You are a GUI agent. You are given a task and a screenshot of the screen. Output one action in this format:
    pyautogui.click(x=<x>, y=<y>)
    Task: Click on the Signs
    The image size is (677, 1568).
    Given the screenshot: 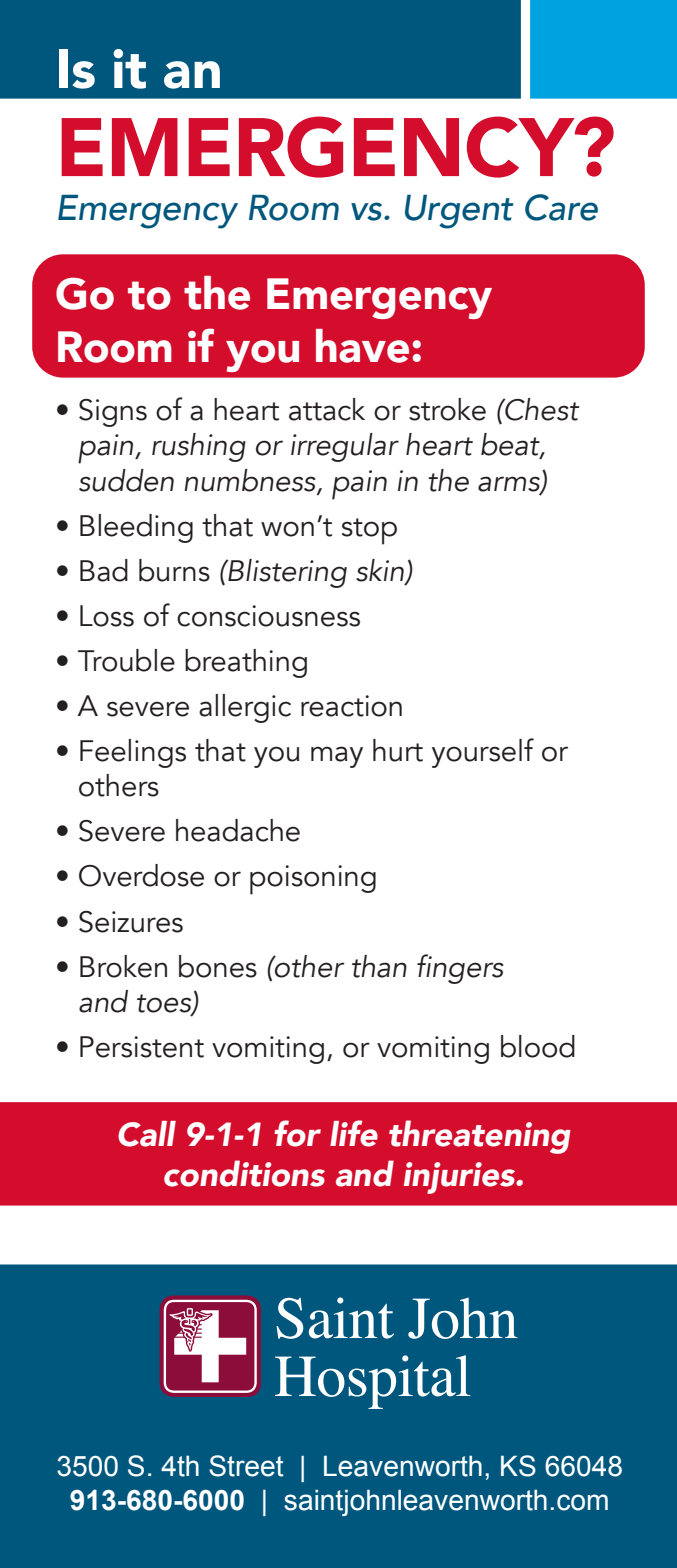 What is the action you would take?
    pyautogui.click(x=113, y=413)
